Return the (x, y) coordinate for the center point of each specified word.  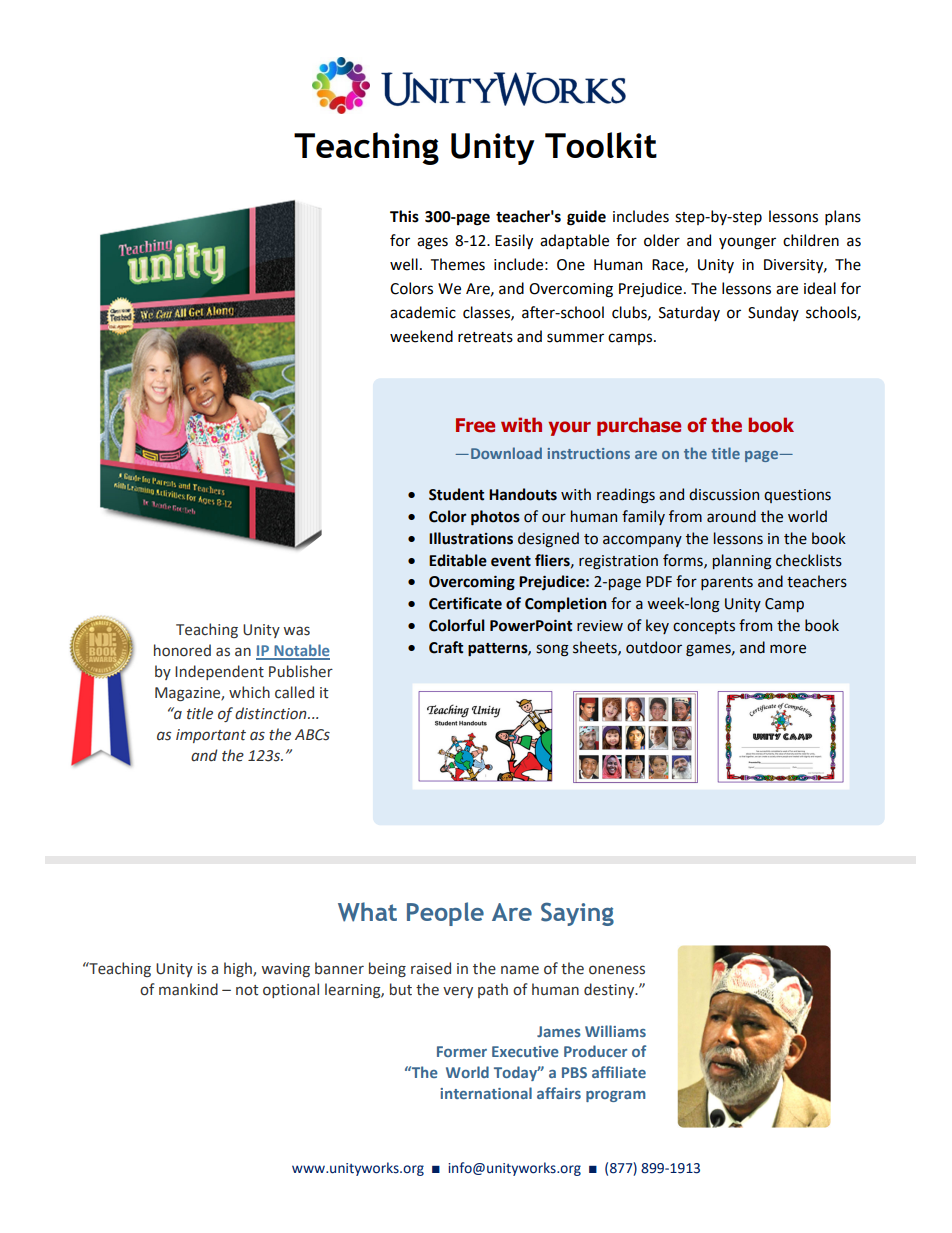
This (404, 216)
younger (747, 243)
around (731, 516)
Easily (514, 241)
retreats (485, 337)
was (296, 631)
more (788, 649)
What (367, 912)
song (552, 650)
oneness (617, 970)
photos (495, 518)
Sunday (773, 313)
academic (423, 312)
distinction (272, 713)
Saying (577, 914)
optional (291, 990)
